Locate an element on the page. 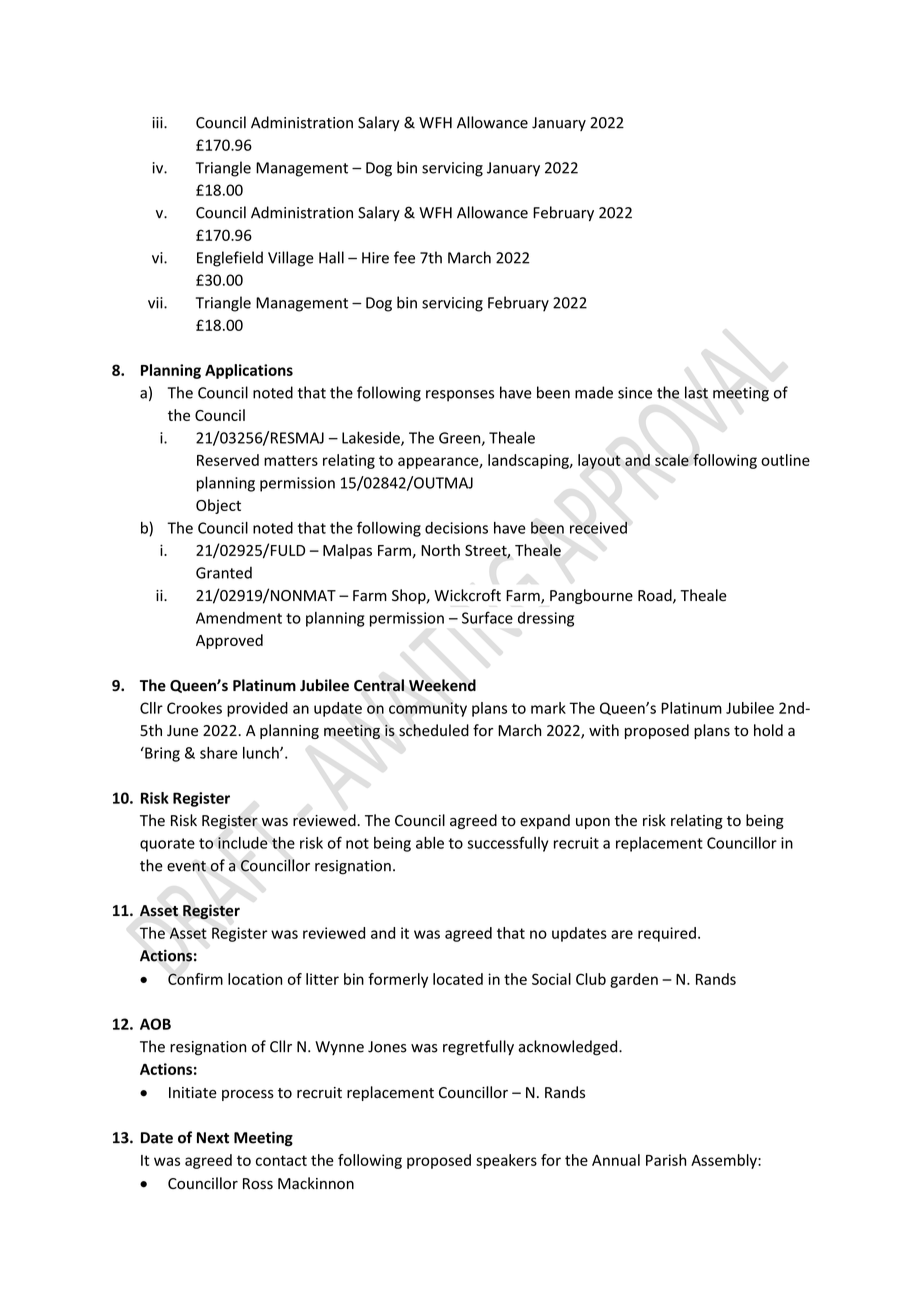 Image resolution: width=924 pixels, height=1308 pixels. speakers is located at coordinates (506, 1161).
